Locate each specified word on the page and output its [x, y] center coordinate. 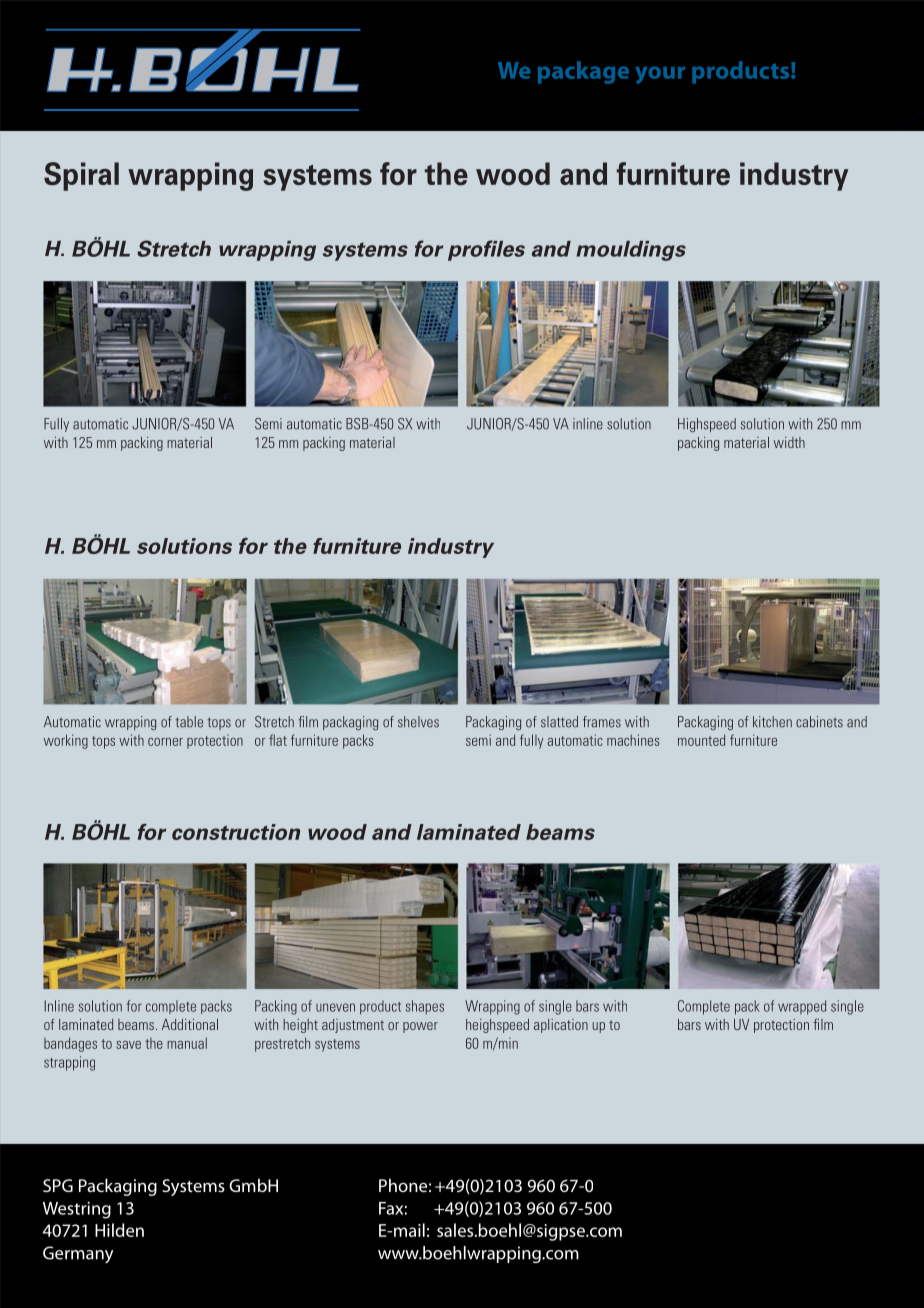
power [420, 1027]
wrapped [802, 1007]
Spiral [81, 176]
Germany [78, 1254]
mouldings [631, 251]
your [660, 75]
